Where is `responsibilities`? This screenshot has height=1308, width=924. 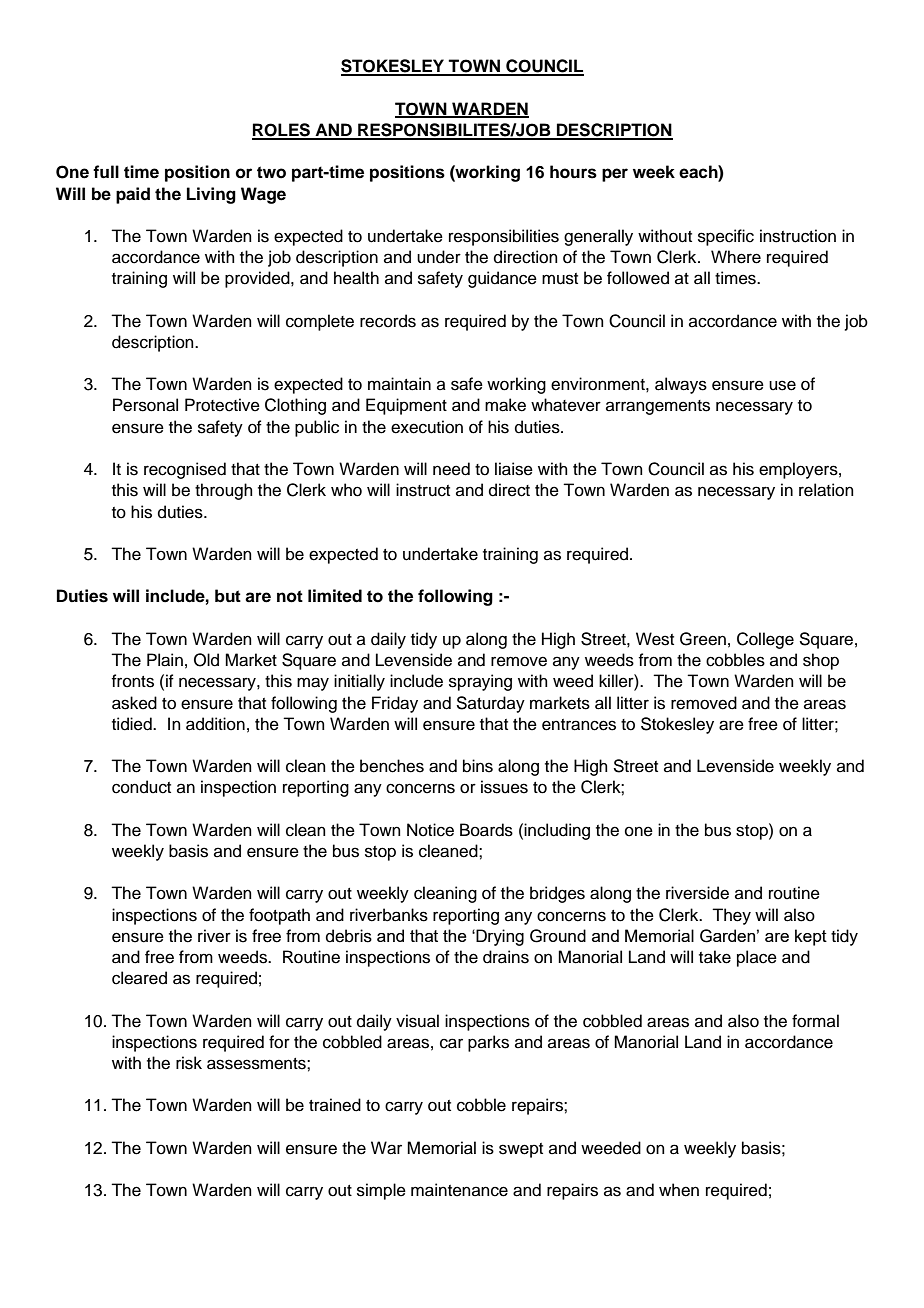
responsibilities is located at coordinates (504, 237).
